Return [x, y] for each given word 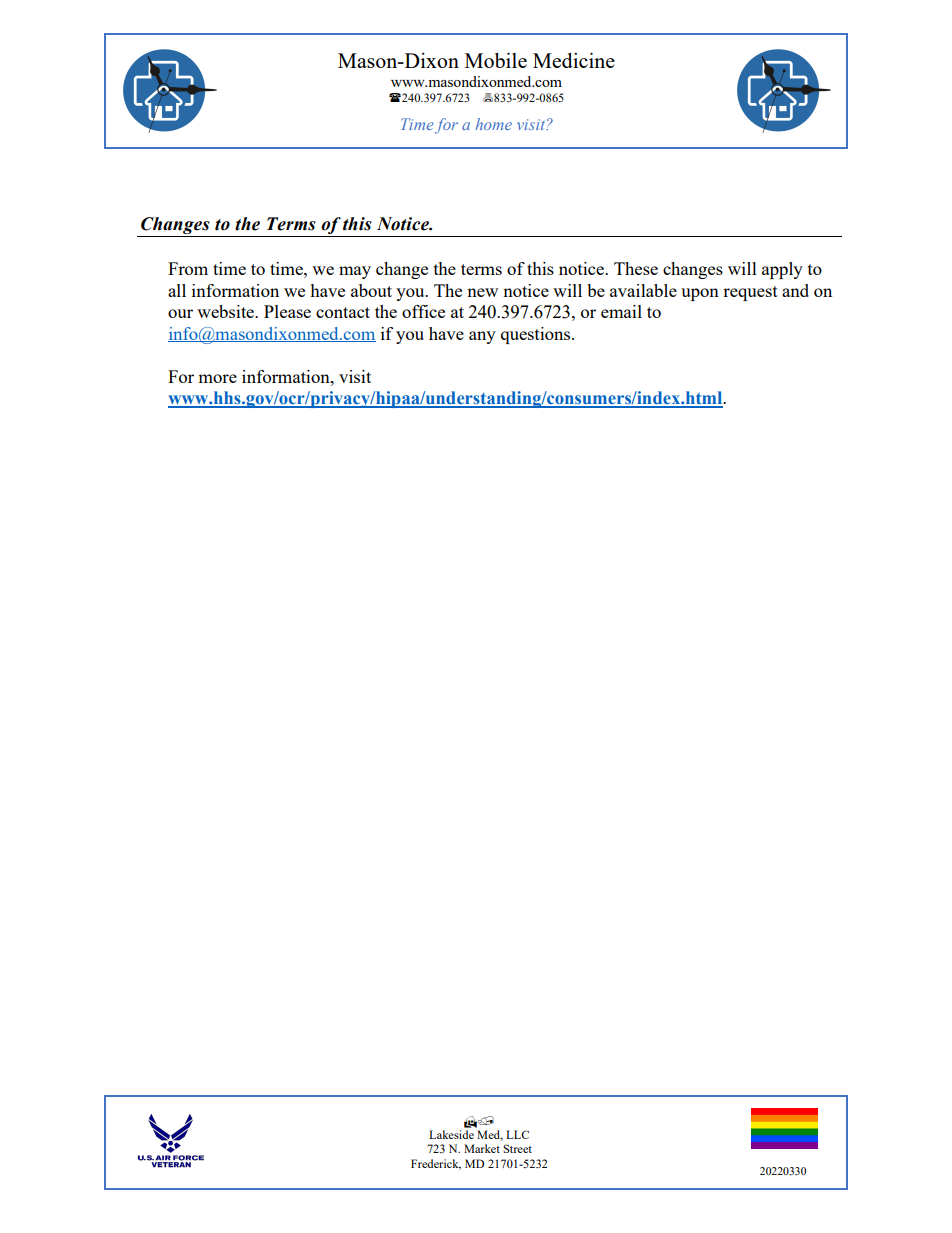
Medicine [574, 60]
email [621, 311]
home [493, 124]
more [217, 378]
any [482, 337]
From [188, 268]
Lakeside [451, 1134]
